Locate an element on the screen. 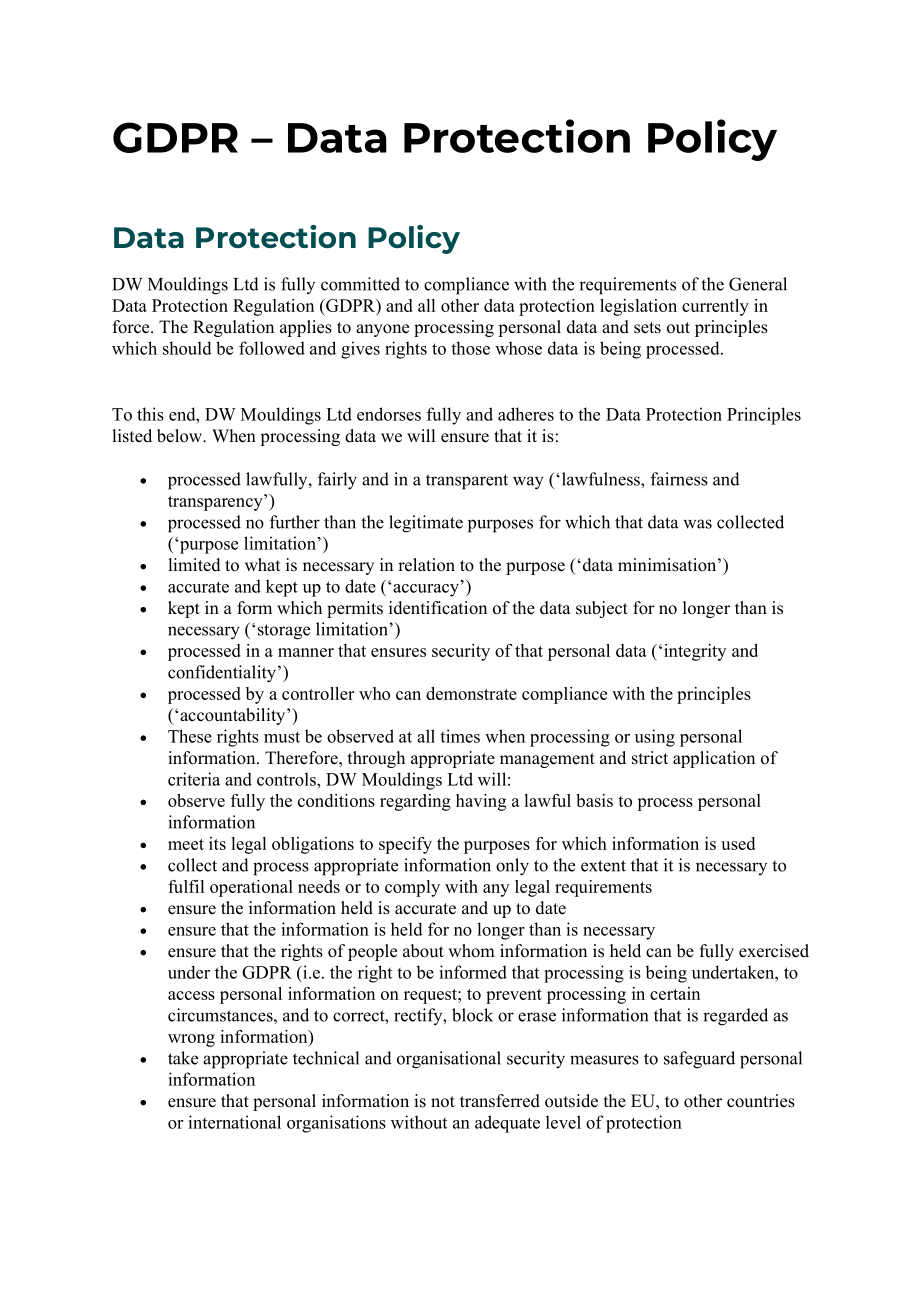  demonstrate is located at coordinates (471, 693).
